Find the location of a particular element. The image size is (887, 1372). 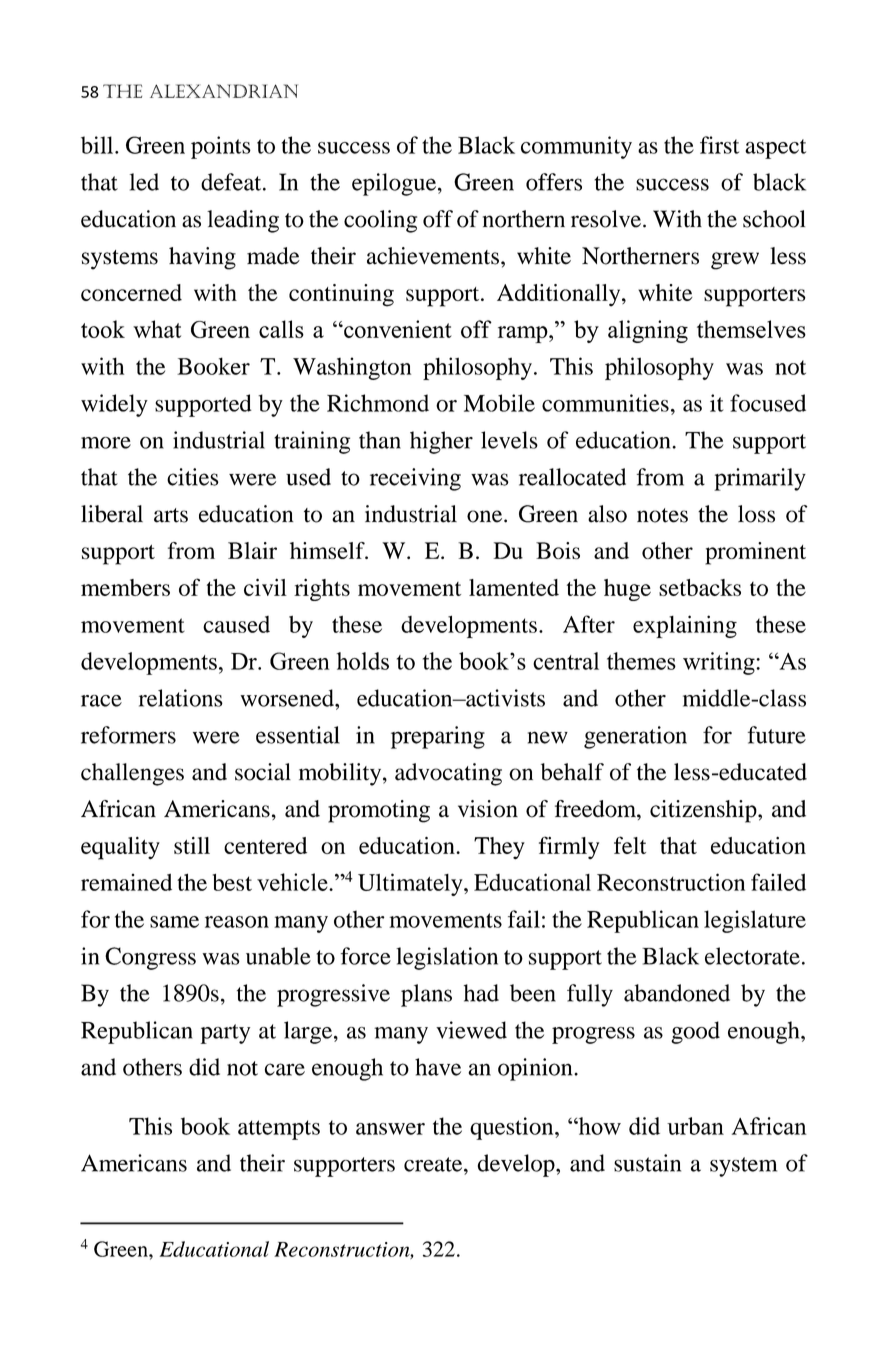

explaining is located at coordinates (685, 626).
